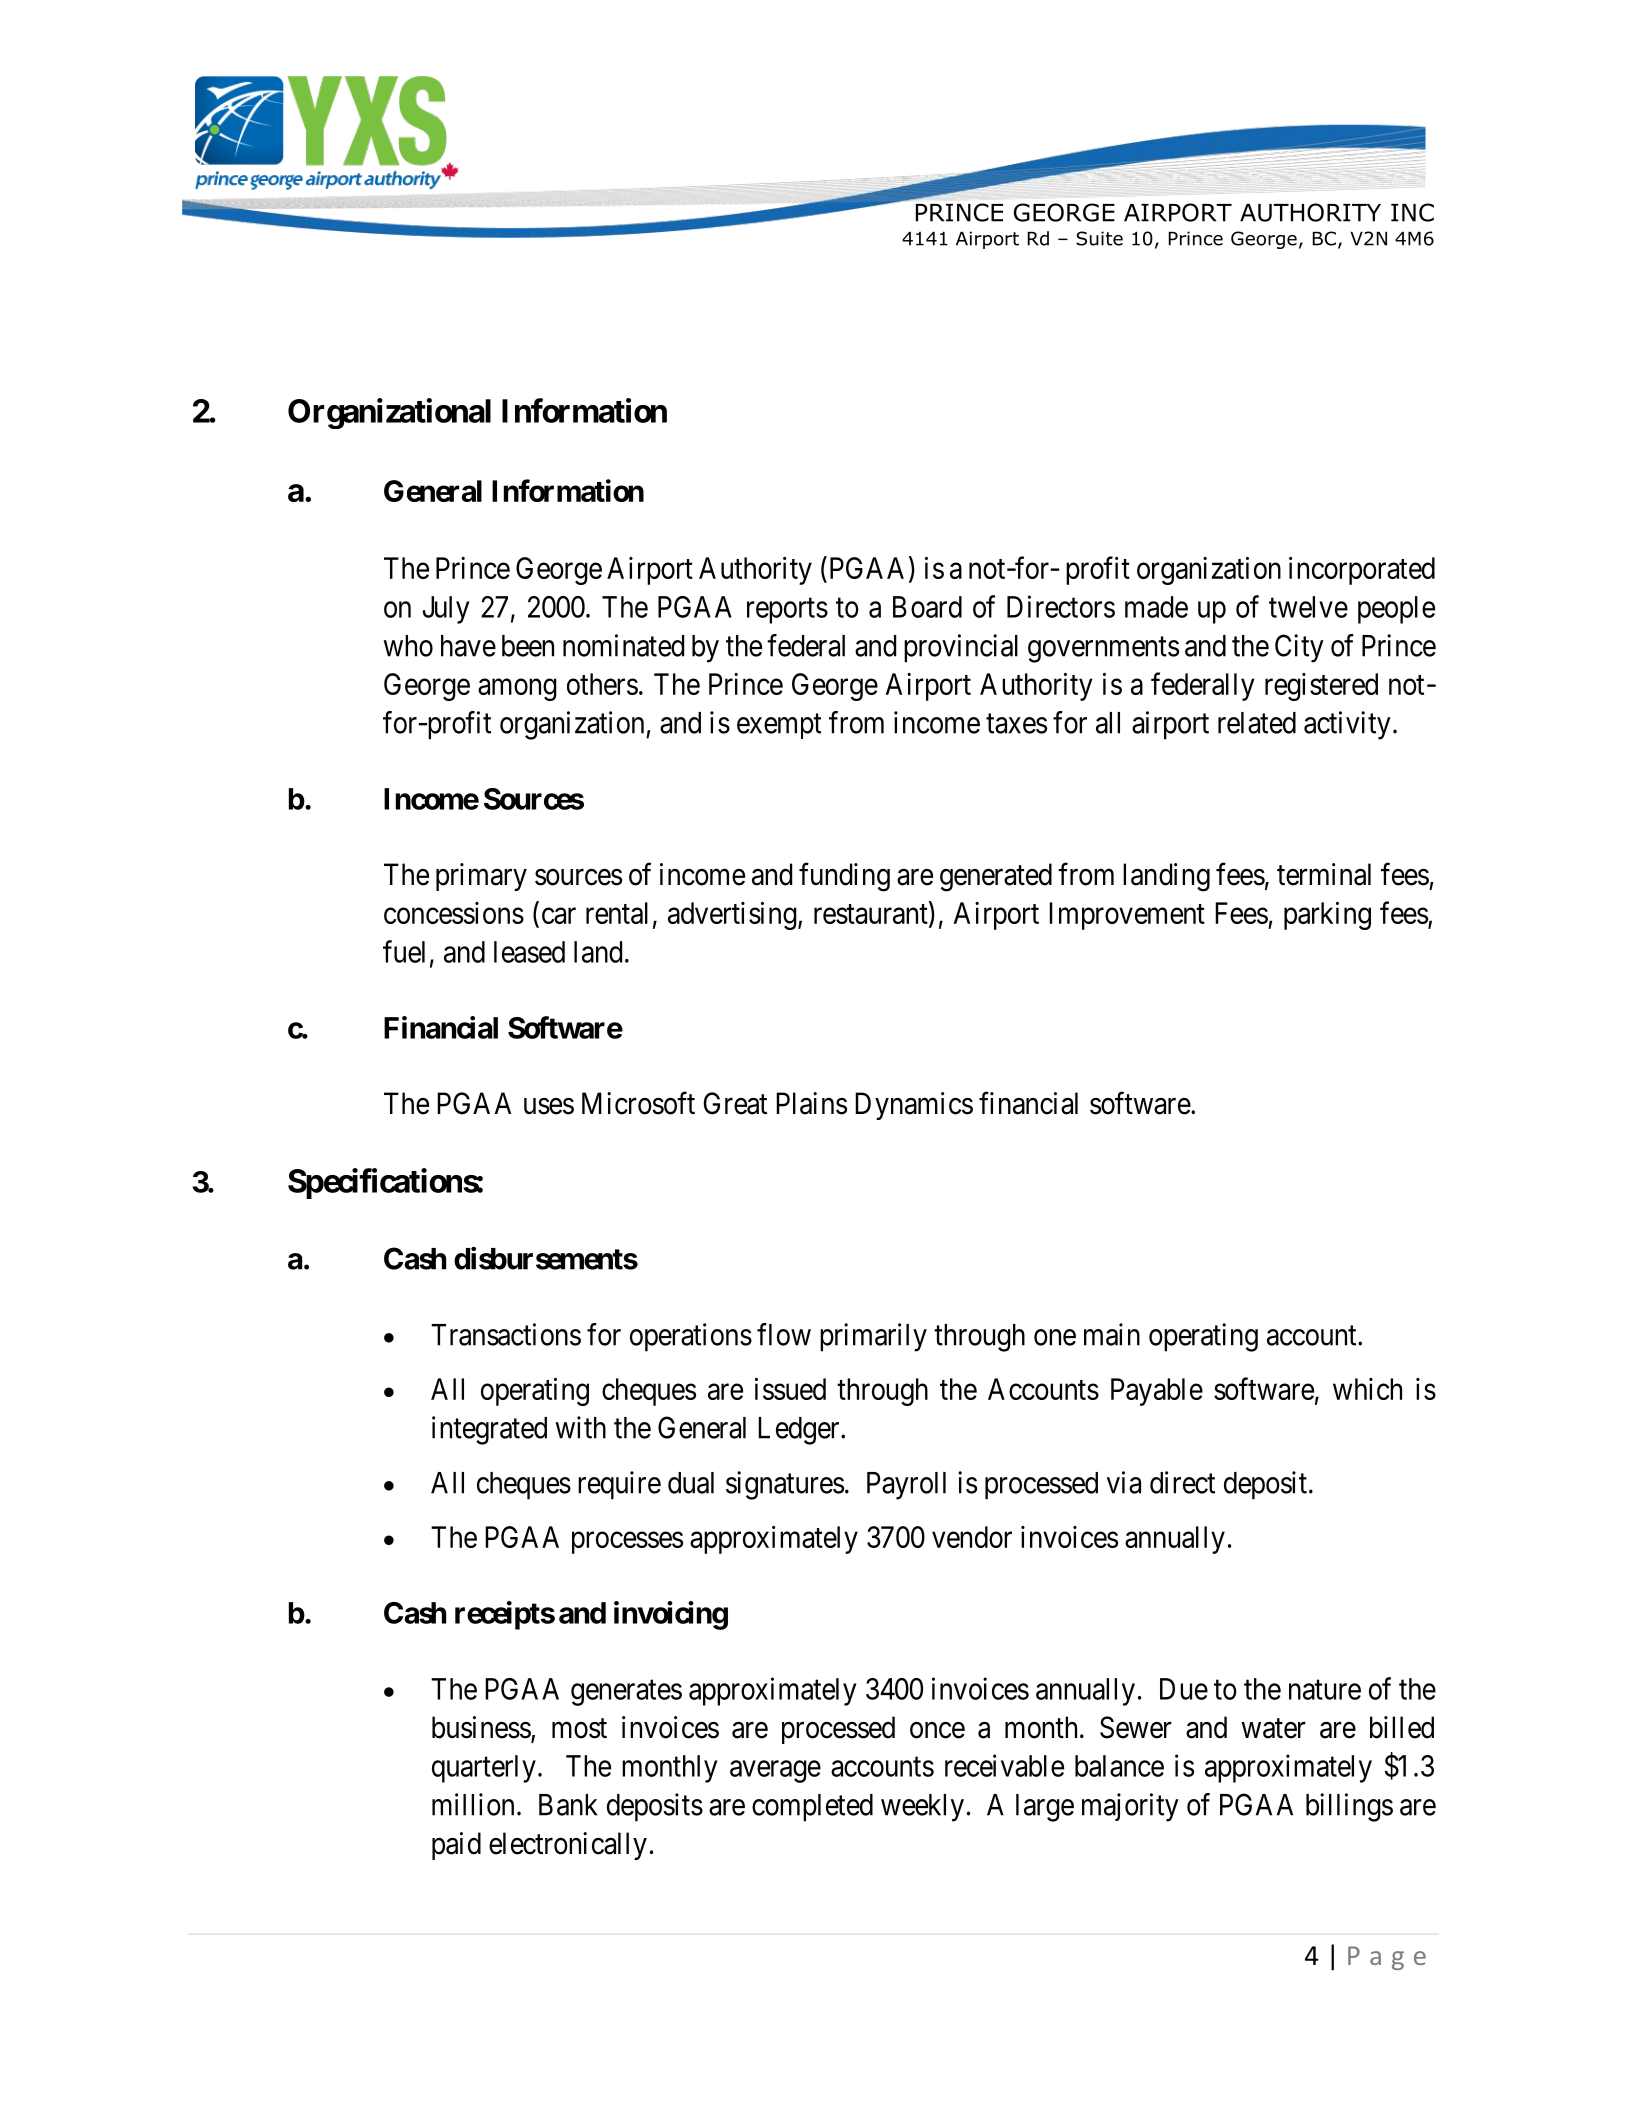 The image size is (1626, 2104). I want to click on primarily, so click(873, 1337).
